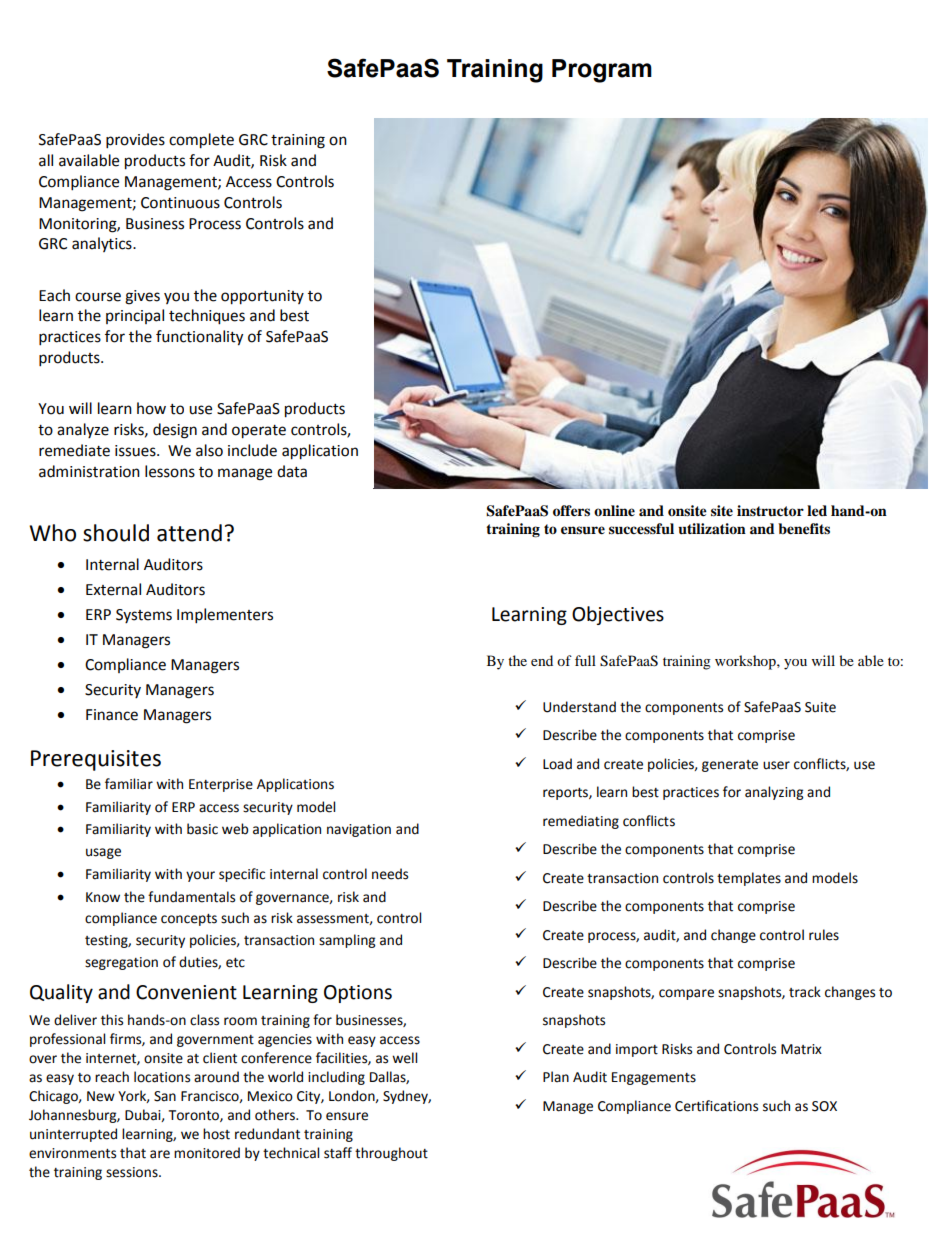  Describe the element at coordinates (770, 511) in the image. I see `instructor` at that location.
